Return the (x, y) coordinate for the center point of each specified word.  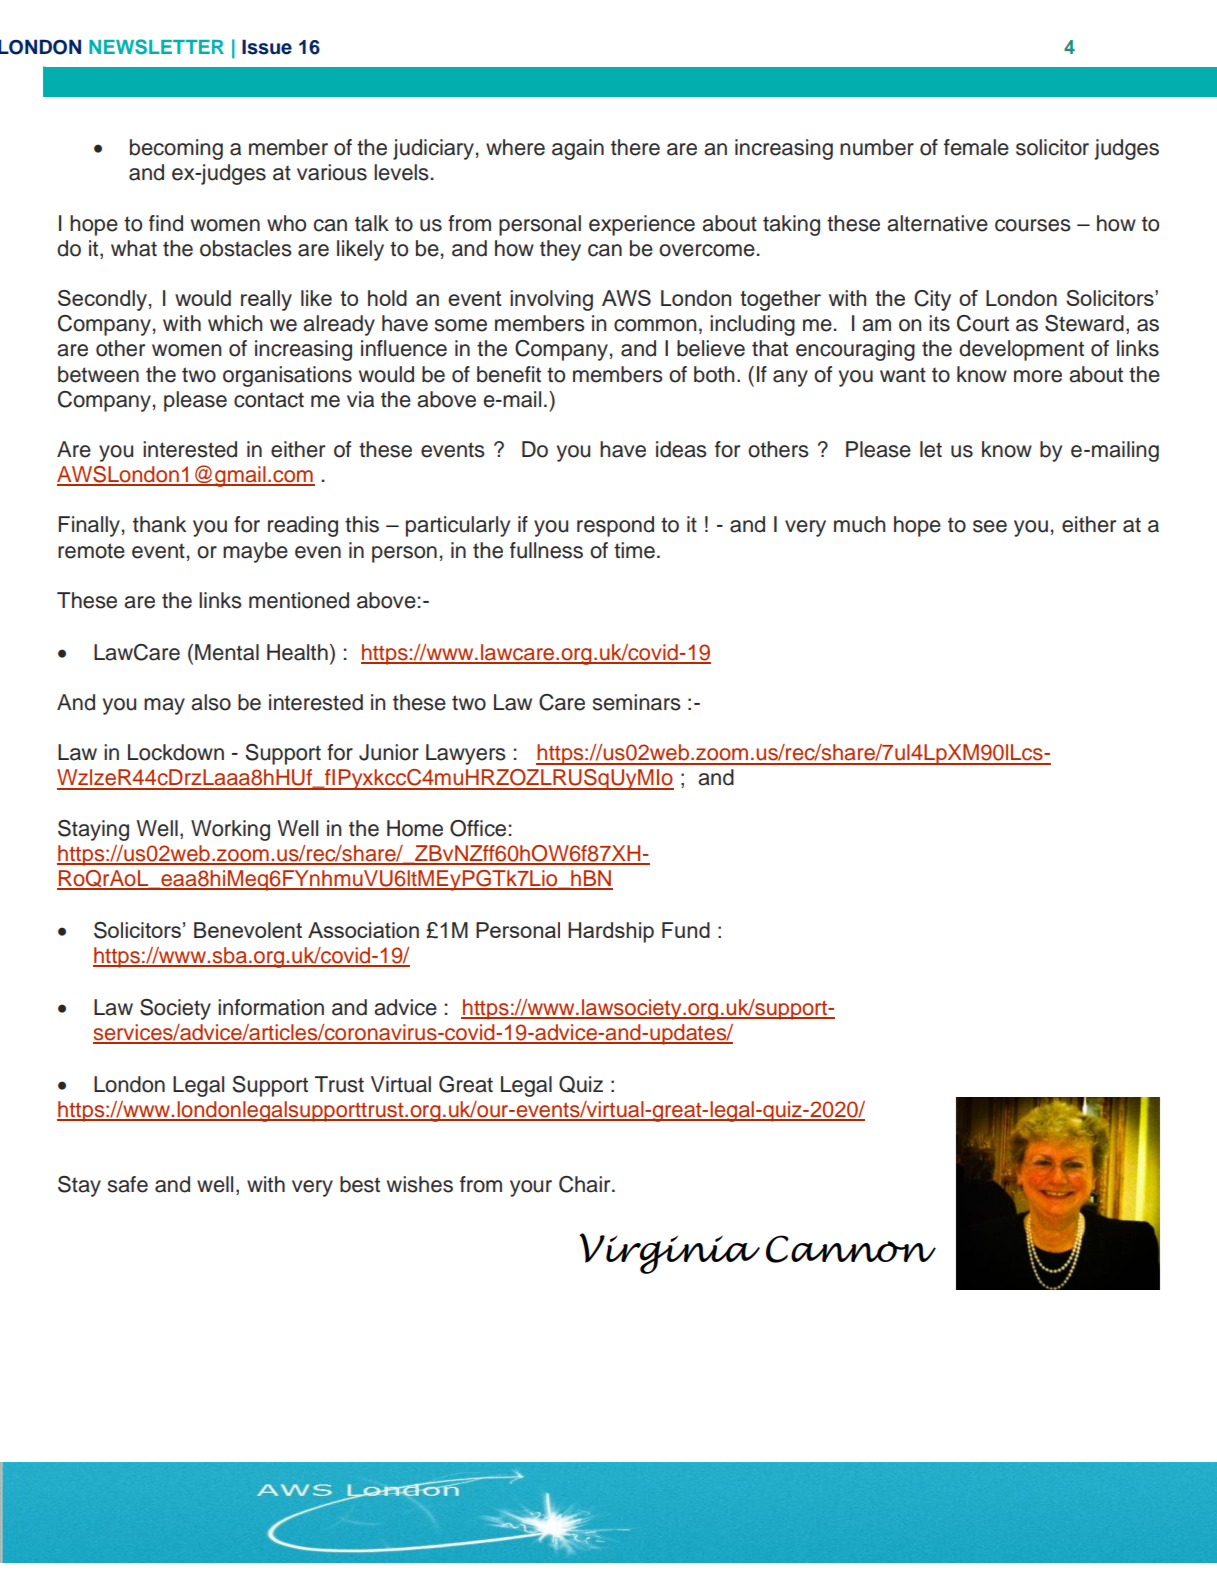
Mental (227, 652)
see (990, 526)
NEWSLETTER (156, 47)
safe (128, 1184)
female (976, 147)
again (578, 149)
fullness (546, 550)
